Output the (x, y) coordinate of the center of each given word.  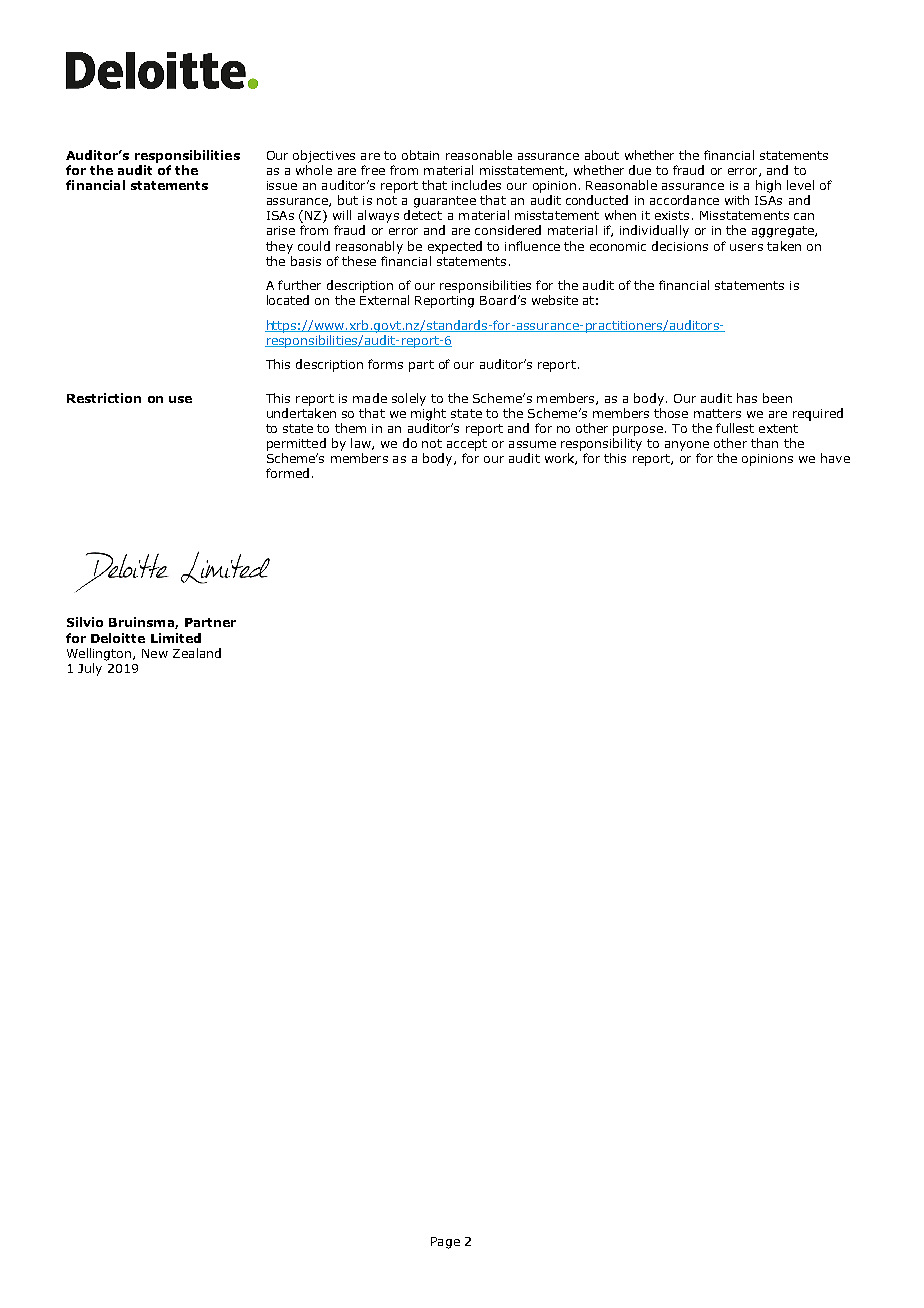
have (835, 458)
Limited (176, 638)
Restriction (104, 398)
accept (467, 445)
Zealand (197, 653)
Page (445, 1243)
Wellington (99, 654)
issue (282, 185)
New (155, 653)
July (90, 669)
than (764, 443)
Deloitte (118, 638)
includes (476, 185)
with (737, 200)
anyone (687, 446)
